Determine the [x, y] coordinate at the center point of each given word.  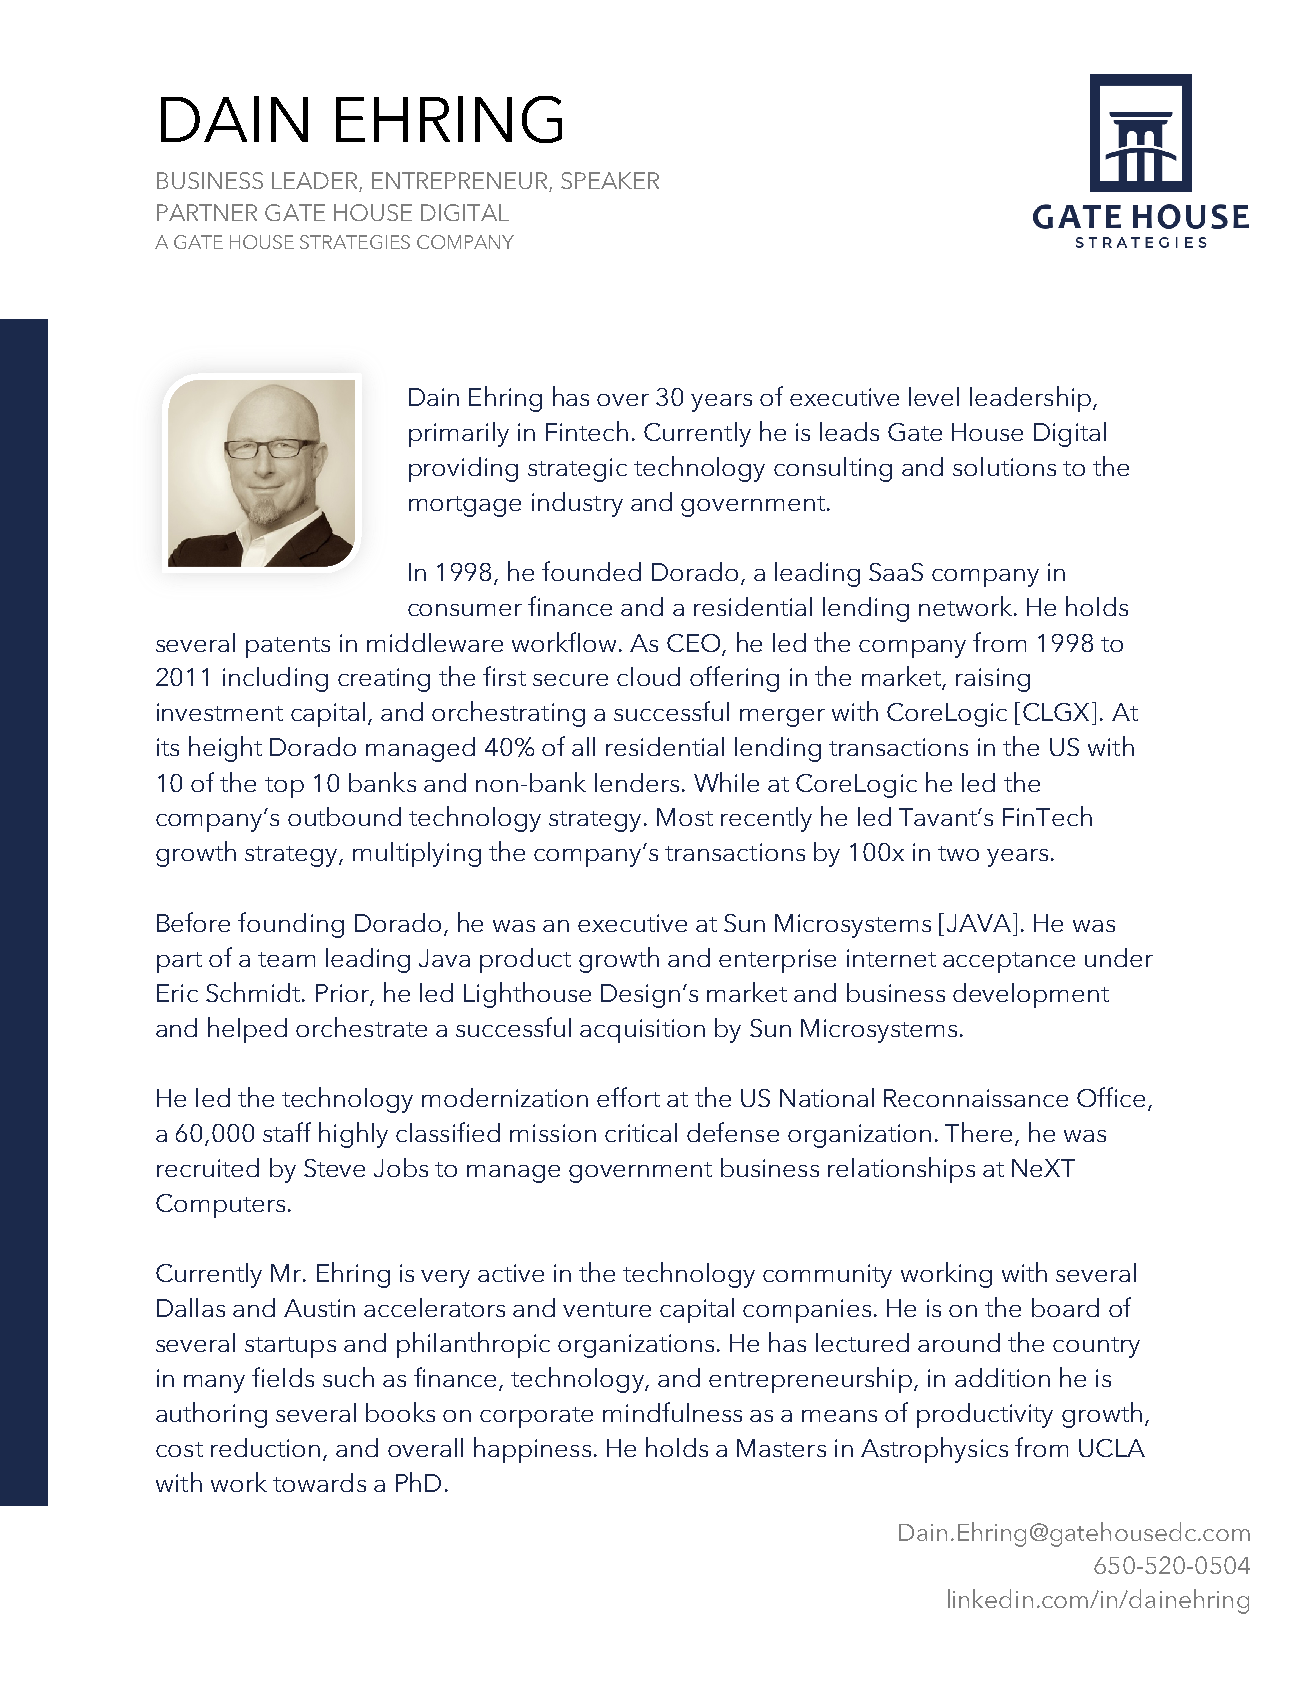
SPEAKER [610, 180]
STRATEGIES [355, 242]
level [934, 396]
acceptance [1009, 962]
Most [685, 817]
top [284, 787]
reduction [265, 1447]
